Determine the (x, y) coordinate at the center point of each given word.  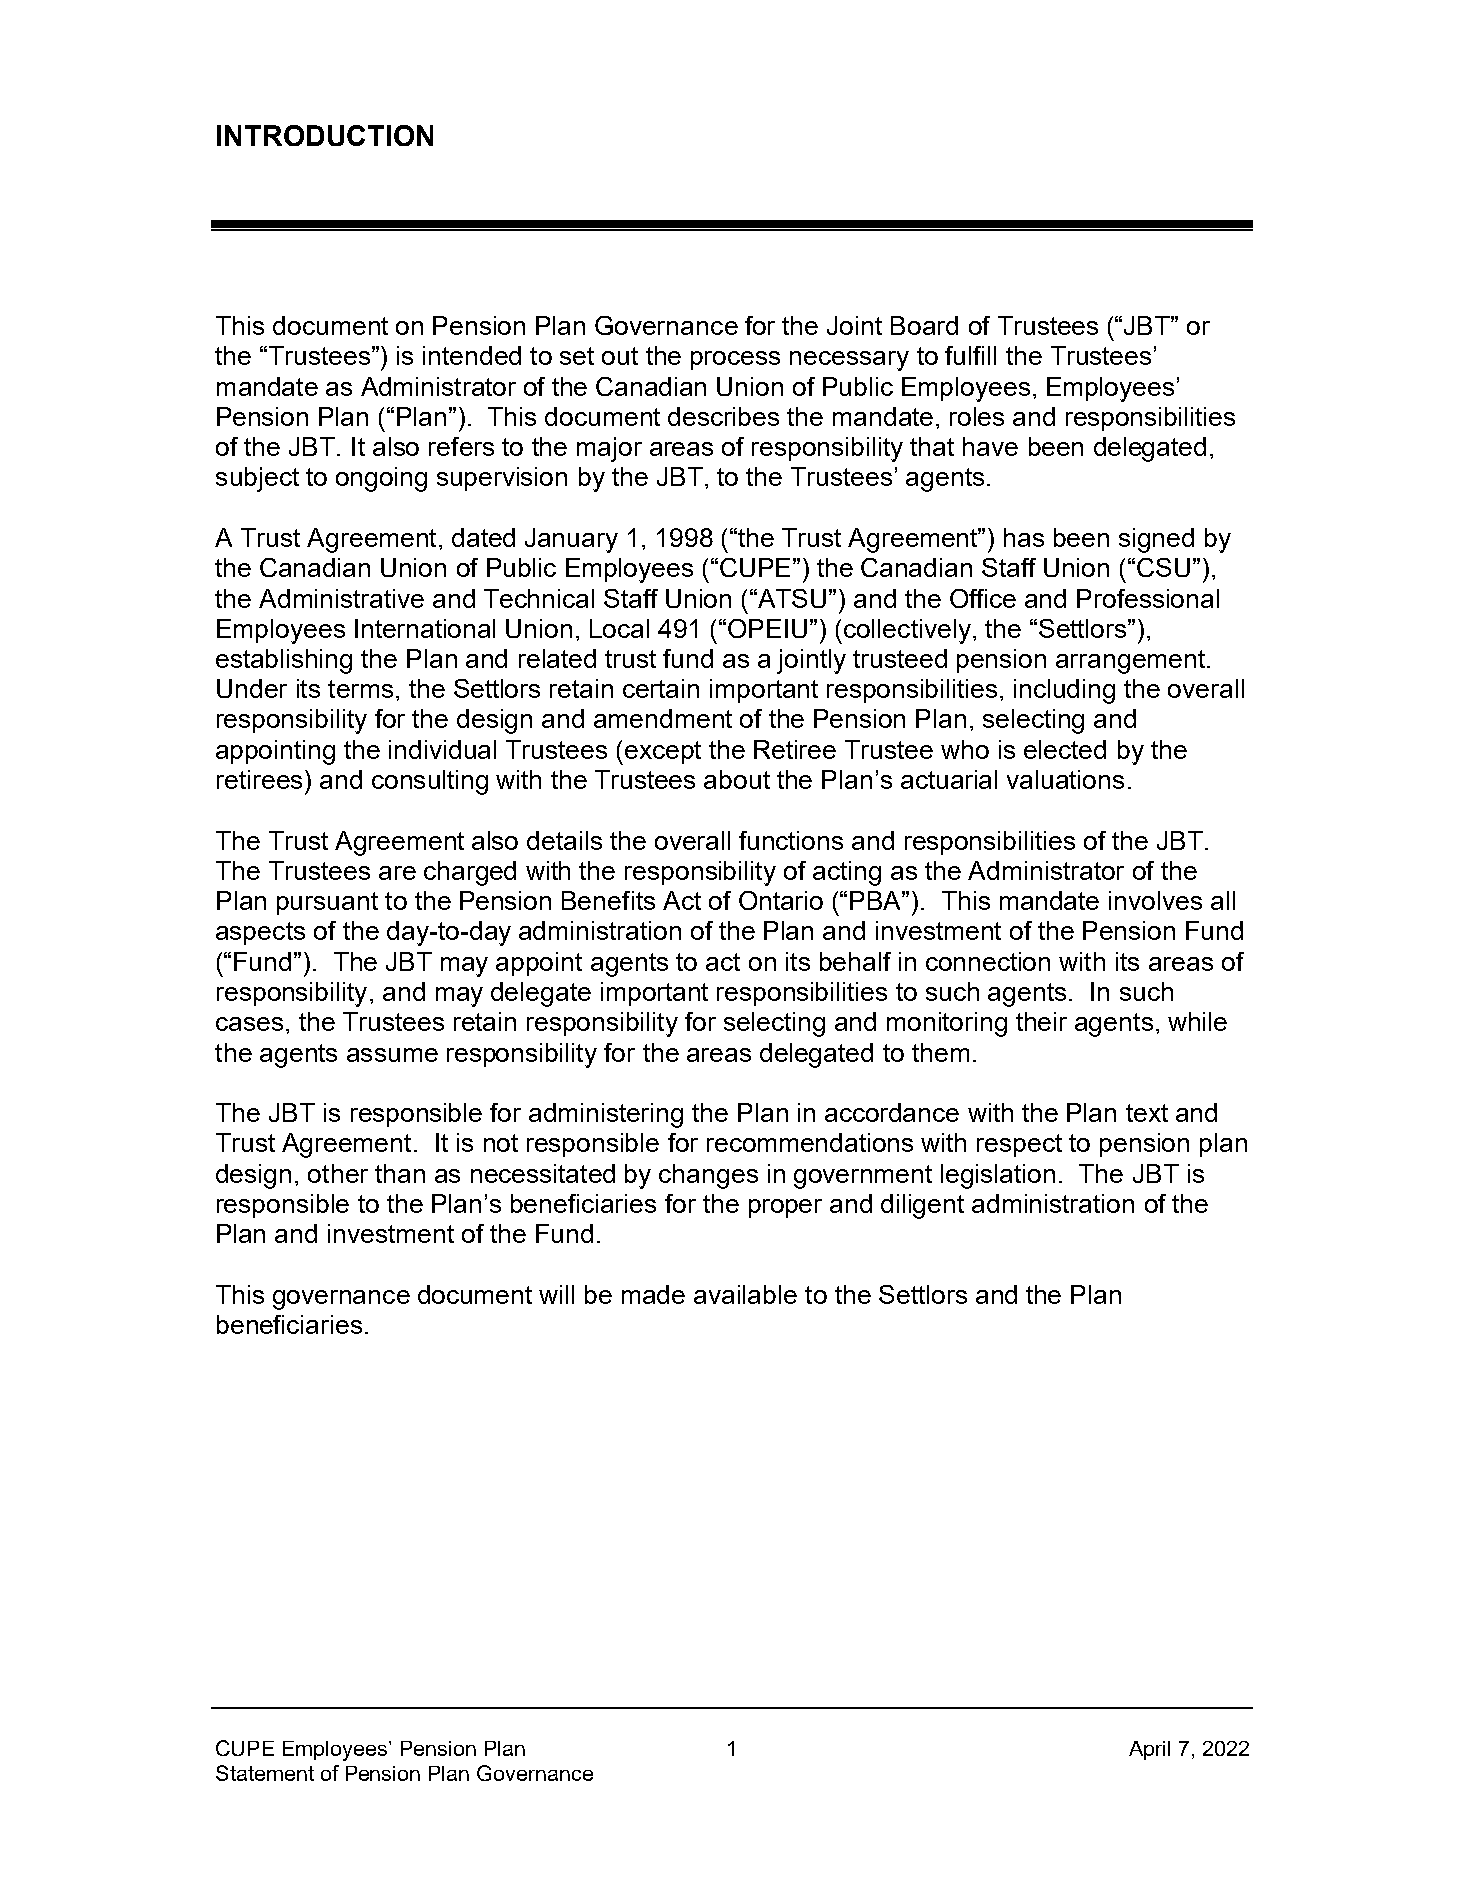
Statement (265, 1773)
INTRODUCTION (325, 135)
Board (924, 325)
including (1064, 691)
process (735, 360)
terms (360, 689)
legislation (998, 1176)
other (338, 1173)
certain (661, 688)
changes (708, 1176)
